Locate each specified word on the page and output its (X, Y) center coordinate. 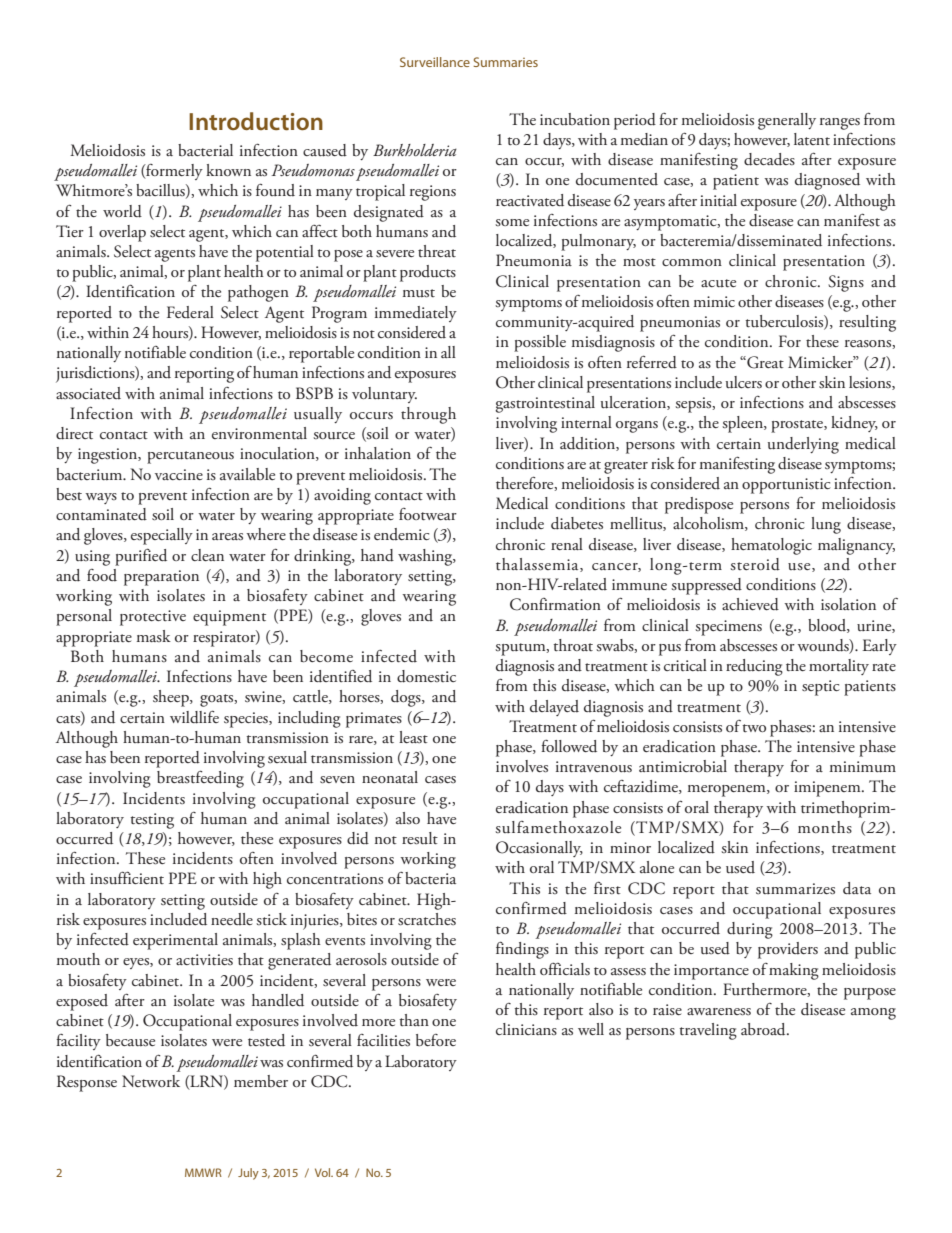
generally (787, 121)
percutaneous (190, 457)
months (825, 827)
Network (151, 1081)
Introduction (256, 121)
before (436, 1040)
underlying (803, 445)
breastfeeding (200, 779)
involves (522, 766)
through (428, 415)
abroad (764, 1029)
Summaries (505, 62)
